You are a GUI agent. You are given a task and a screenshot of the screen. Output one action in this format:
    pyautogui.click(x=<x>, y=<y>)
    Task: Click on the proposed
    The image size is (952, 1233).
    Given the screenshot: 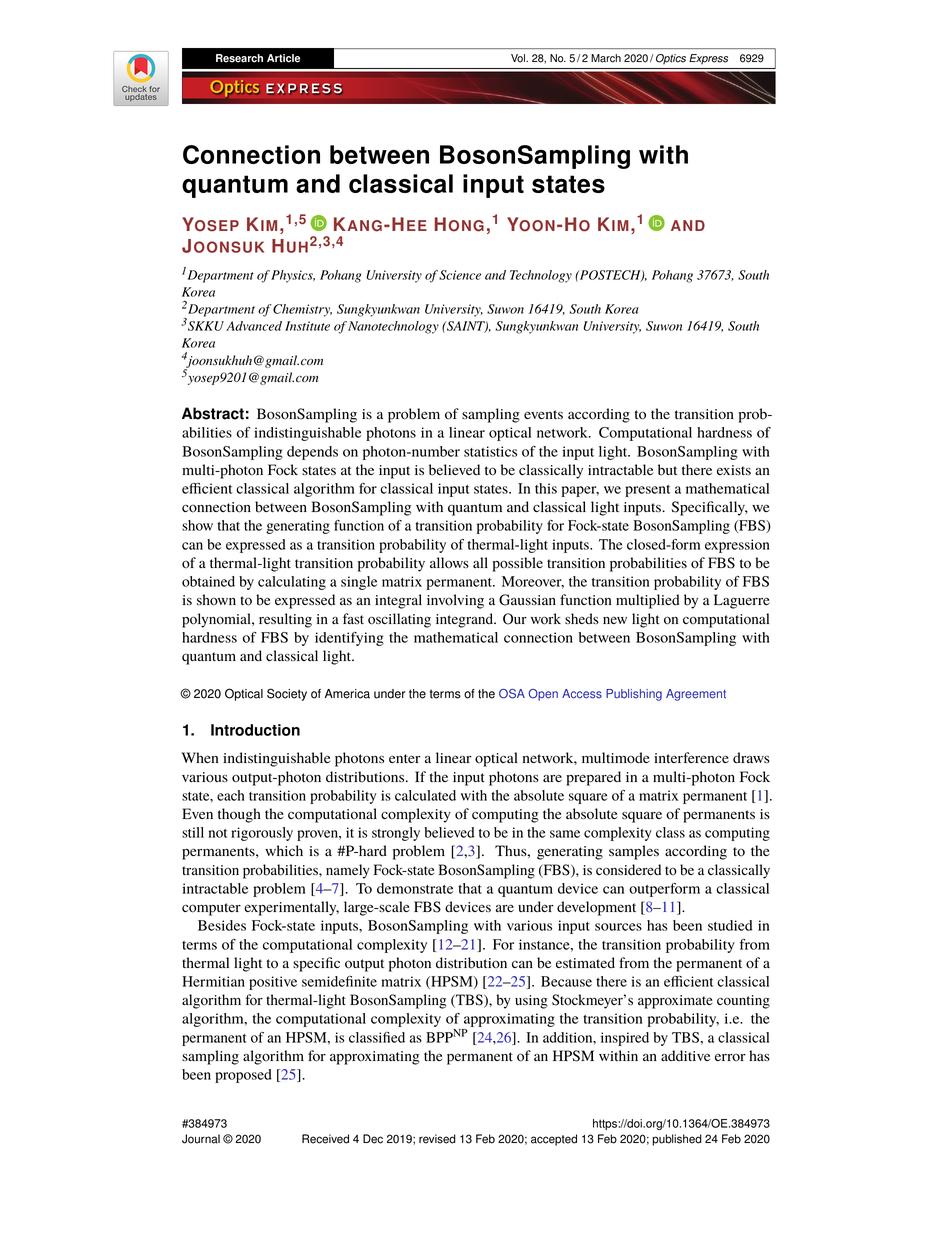 What is the action you would take?
    pyautogui.click(x=243, y=1076)
